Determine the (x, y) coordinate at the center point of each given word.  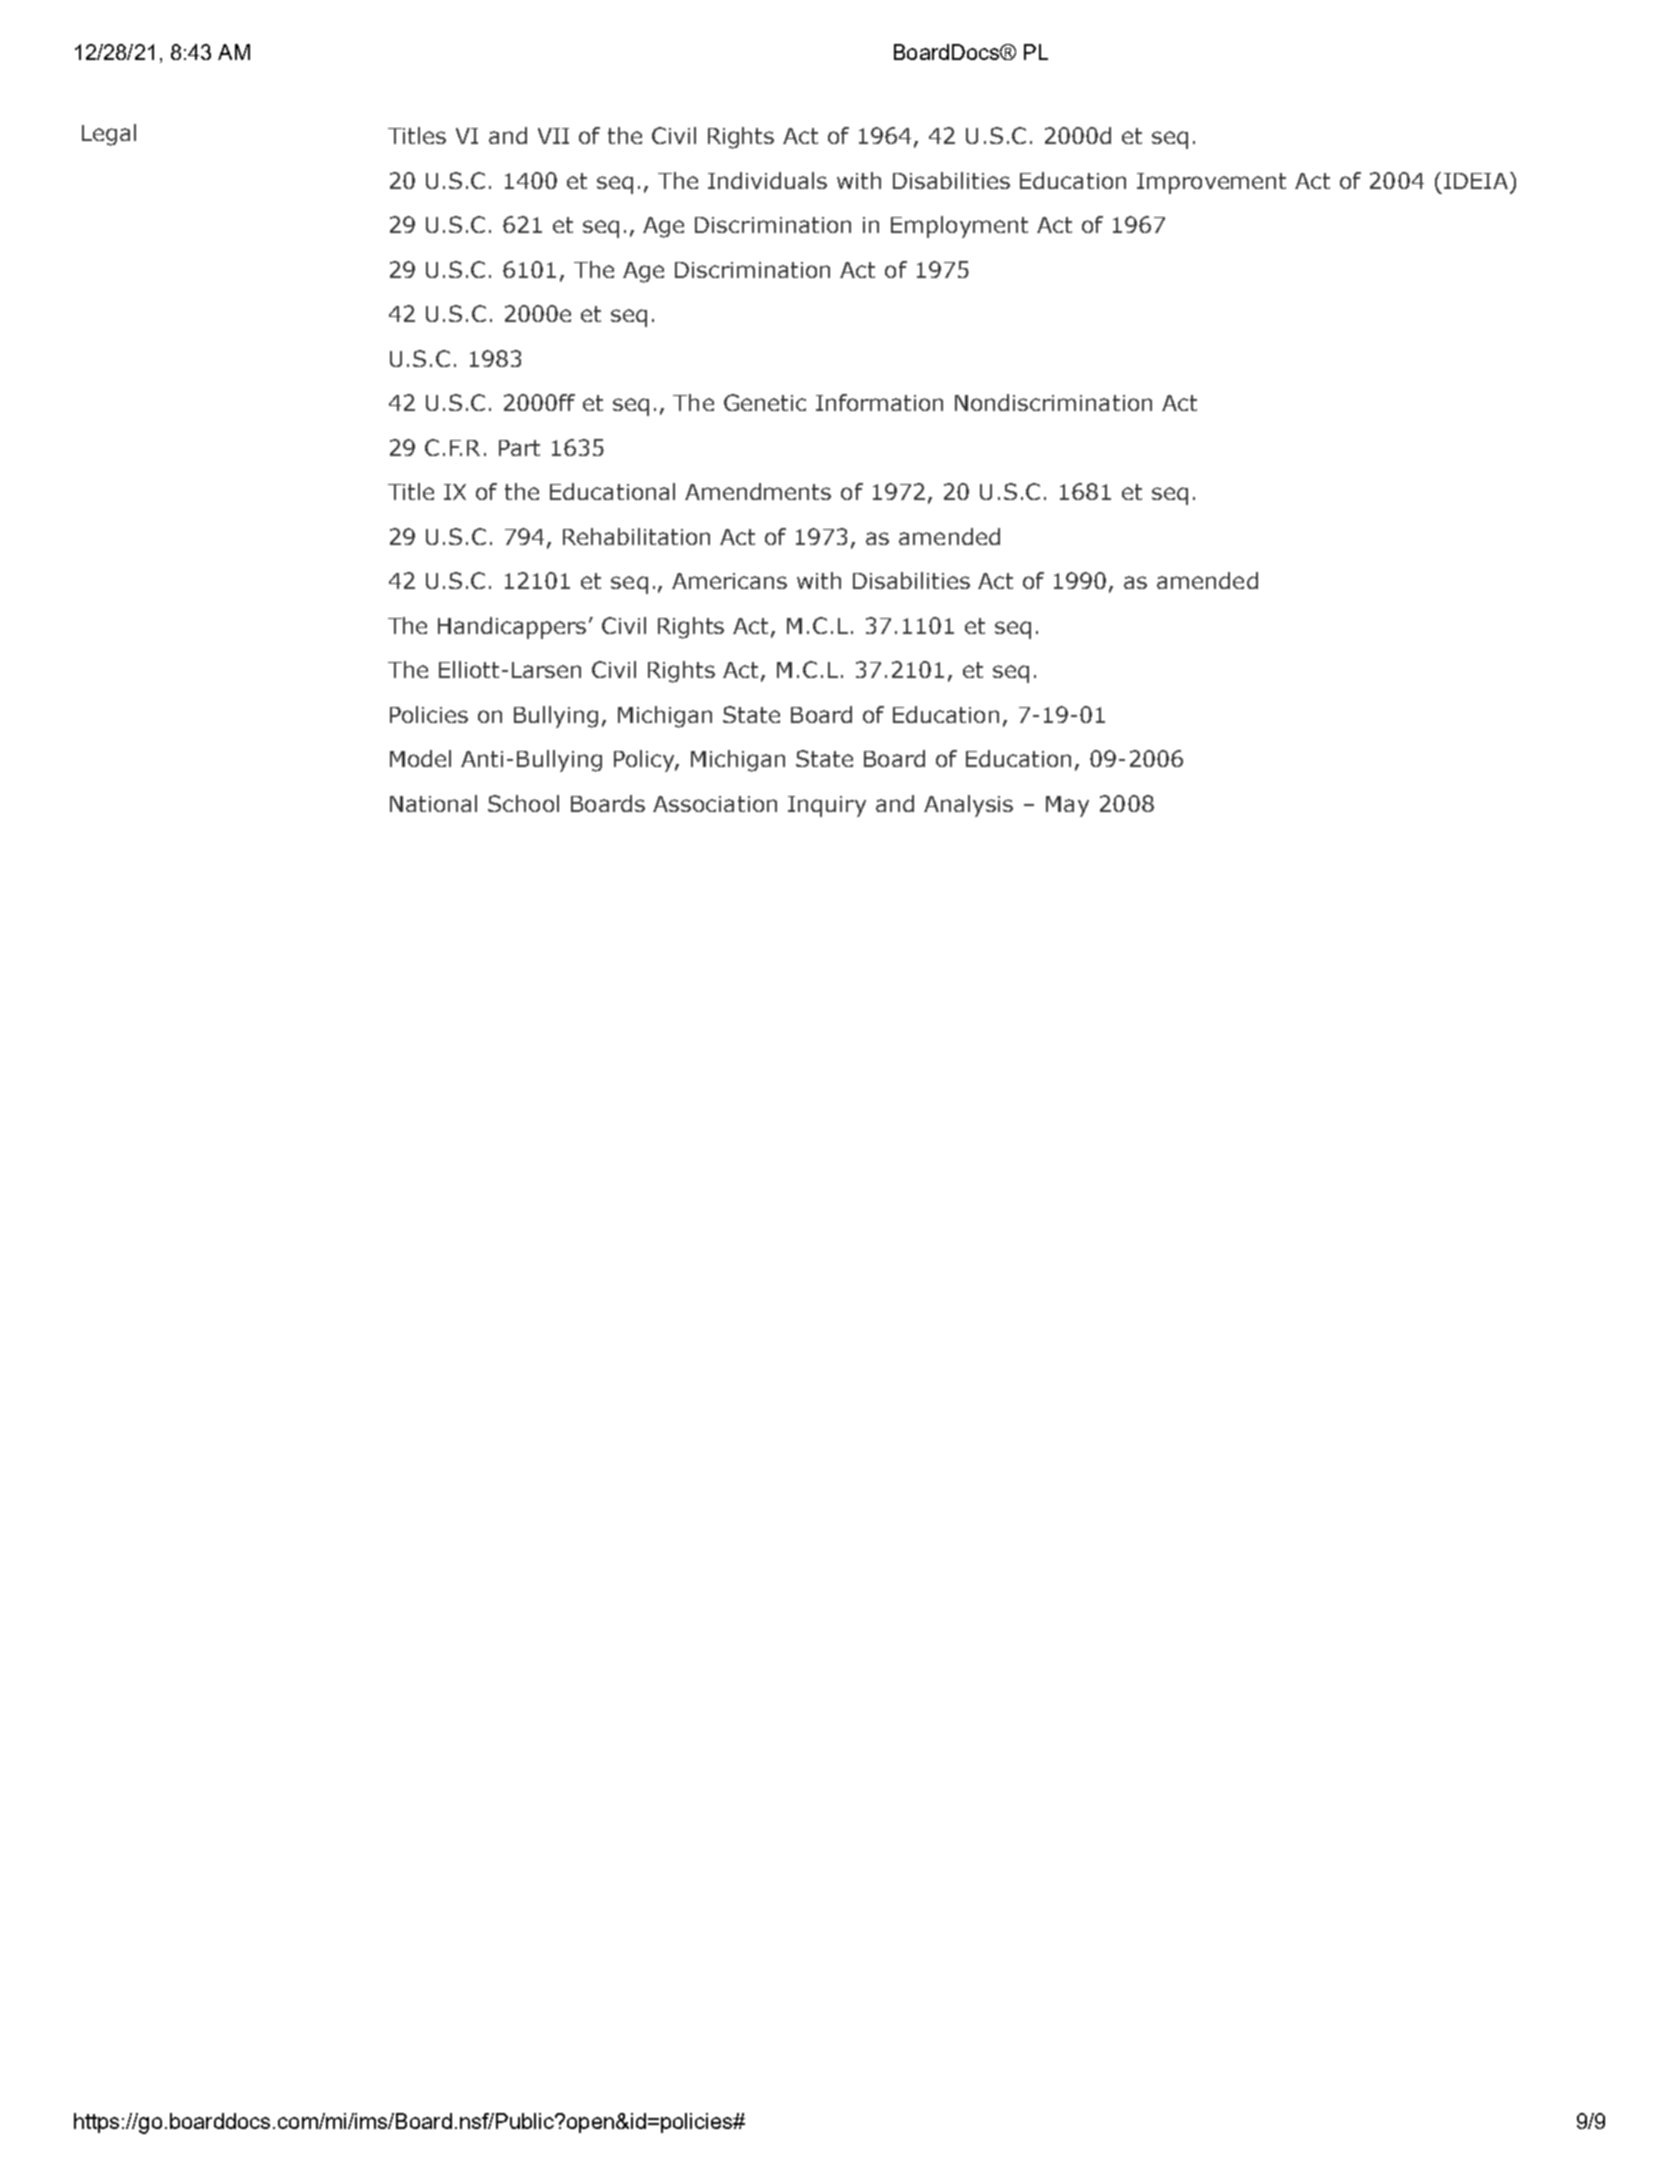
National (433, 803)
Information (879, 402)
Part (519, 448)
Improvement (1211, 183)
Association (715, 804)
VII (553, 136)
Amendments (758, 491)
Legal (109, 135)
